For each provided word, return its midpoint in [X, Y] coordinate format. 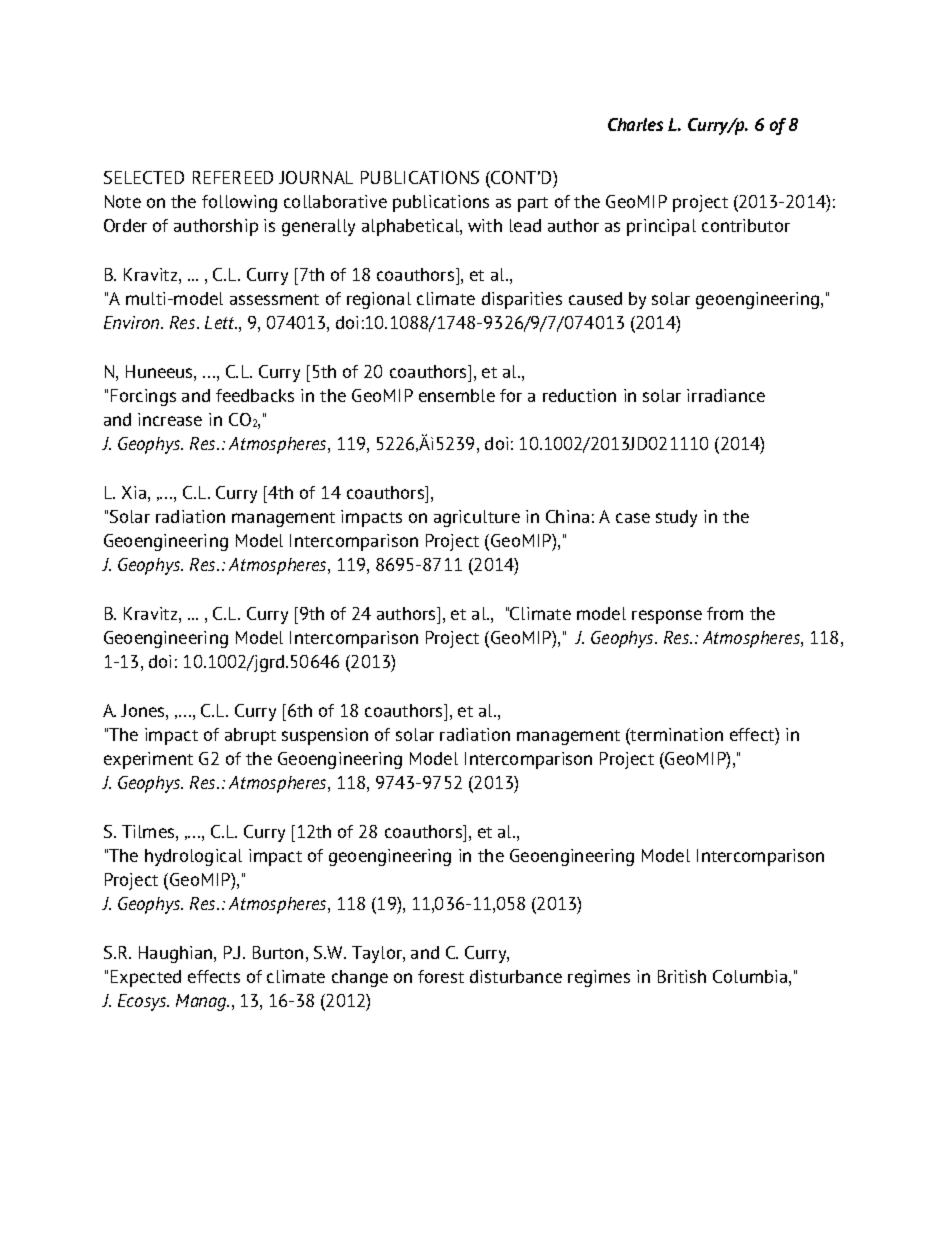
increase [170, 419]
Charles [635, 124]
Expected [146, 978]
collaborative [335, 201]
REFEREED [233, 177]
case [633, 518]
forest [441, 976]
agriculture [477, 518]
